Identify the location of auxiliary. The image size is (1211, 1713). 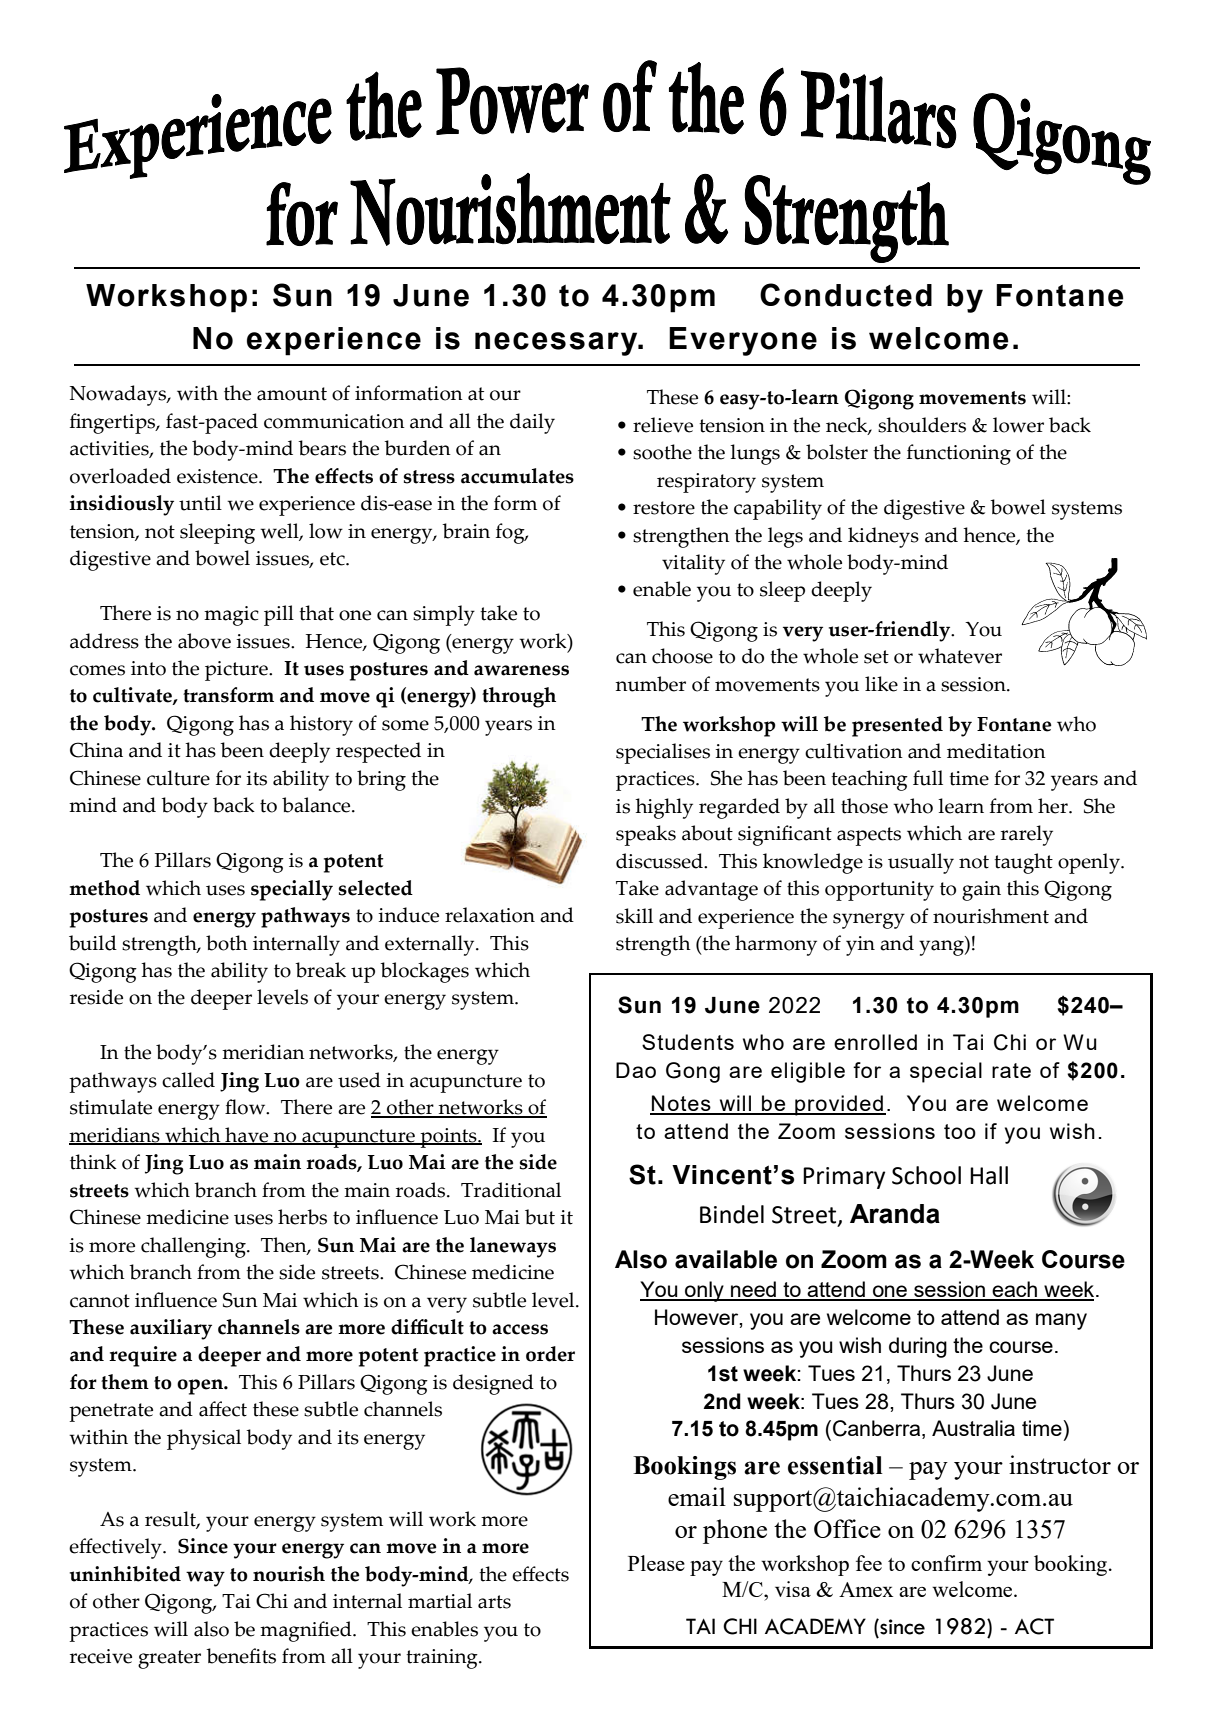
(171, 1329).
